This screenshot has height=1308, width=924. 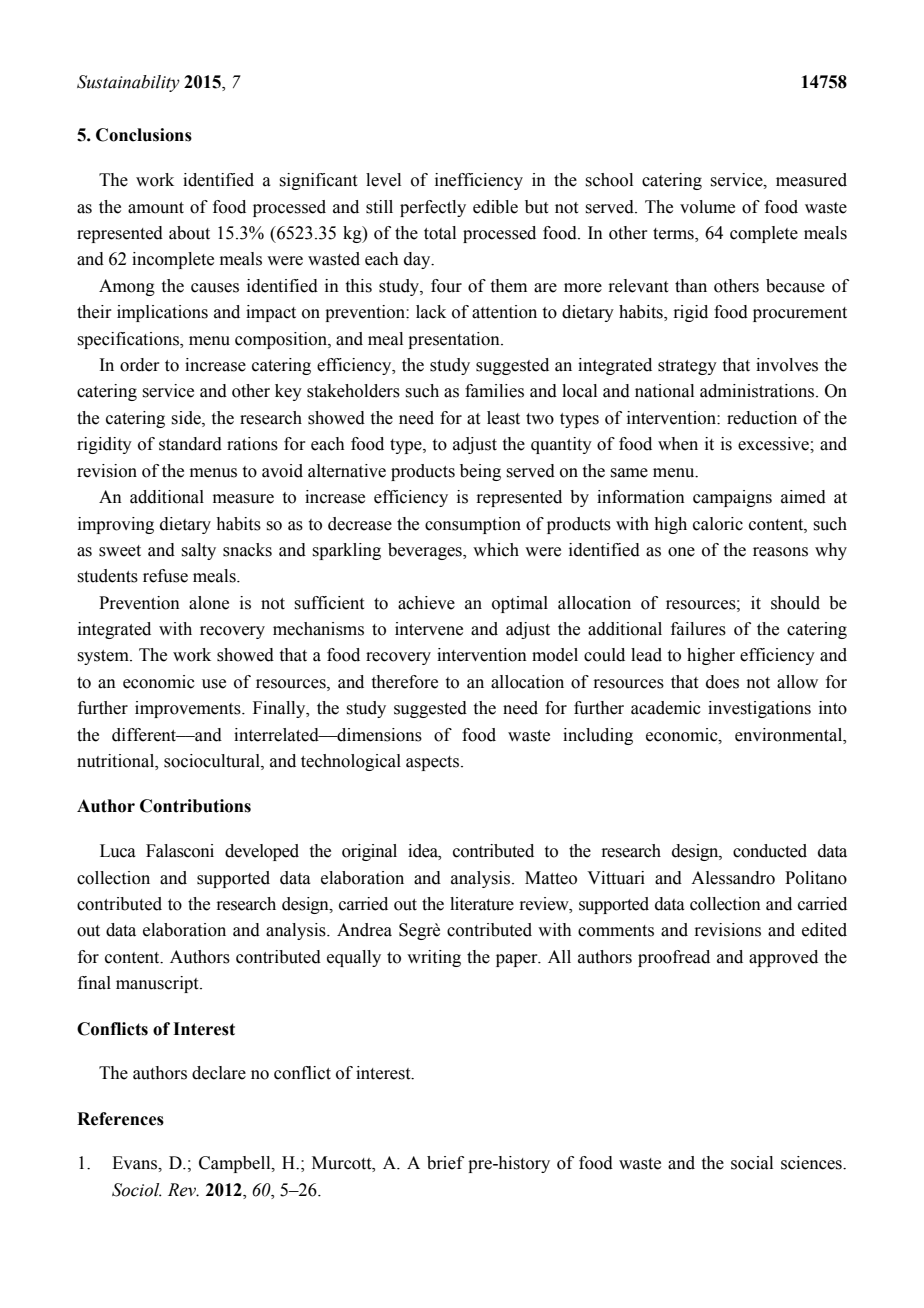 What do you see at coordinates (120, 1119) in the screenshot?
I see `References` at bounding box center [120, 1119].
